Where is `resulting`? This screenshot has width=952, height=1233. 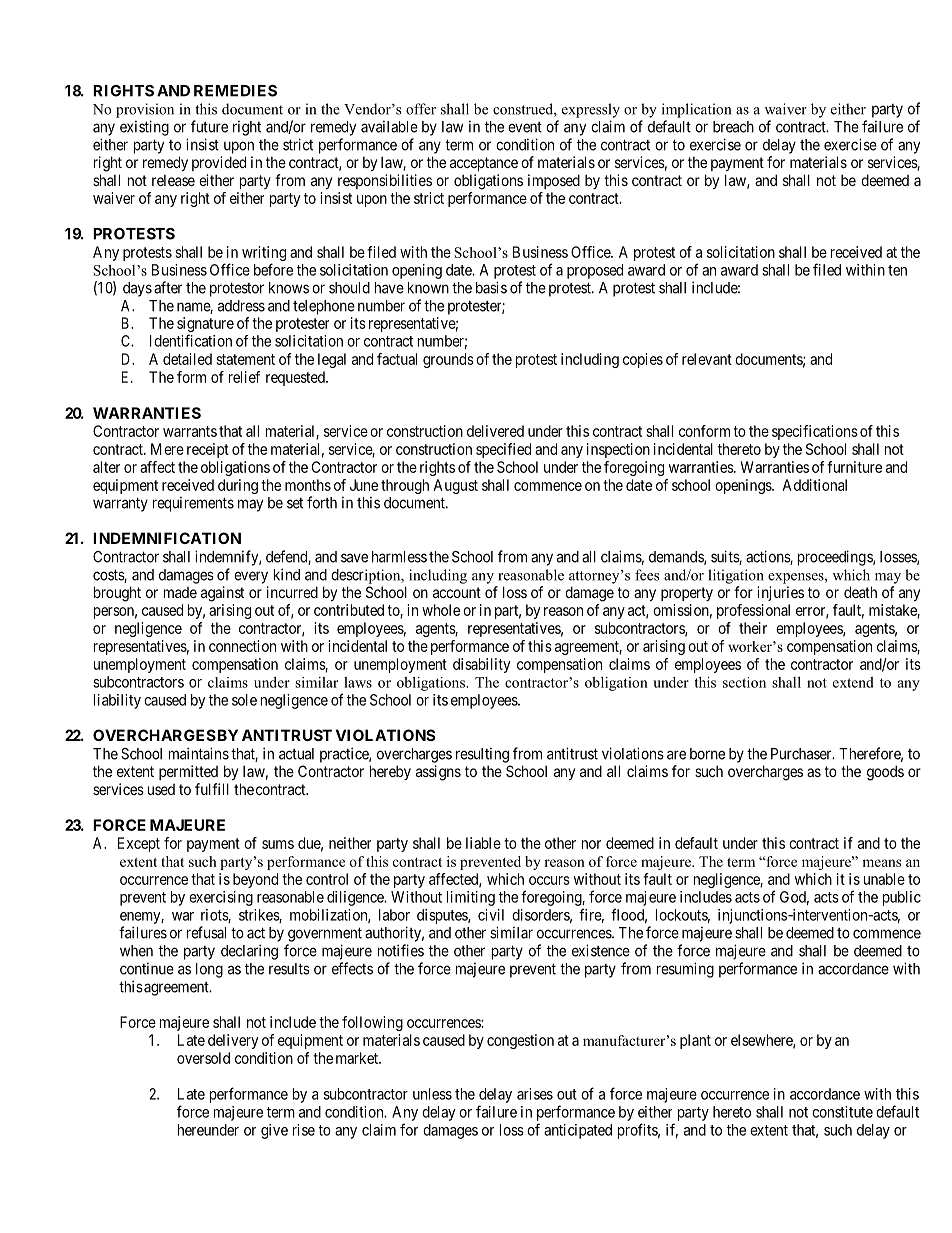 resulting is located at coordinates (482, 755).
